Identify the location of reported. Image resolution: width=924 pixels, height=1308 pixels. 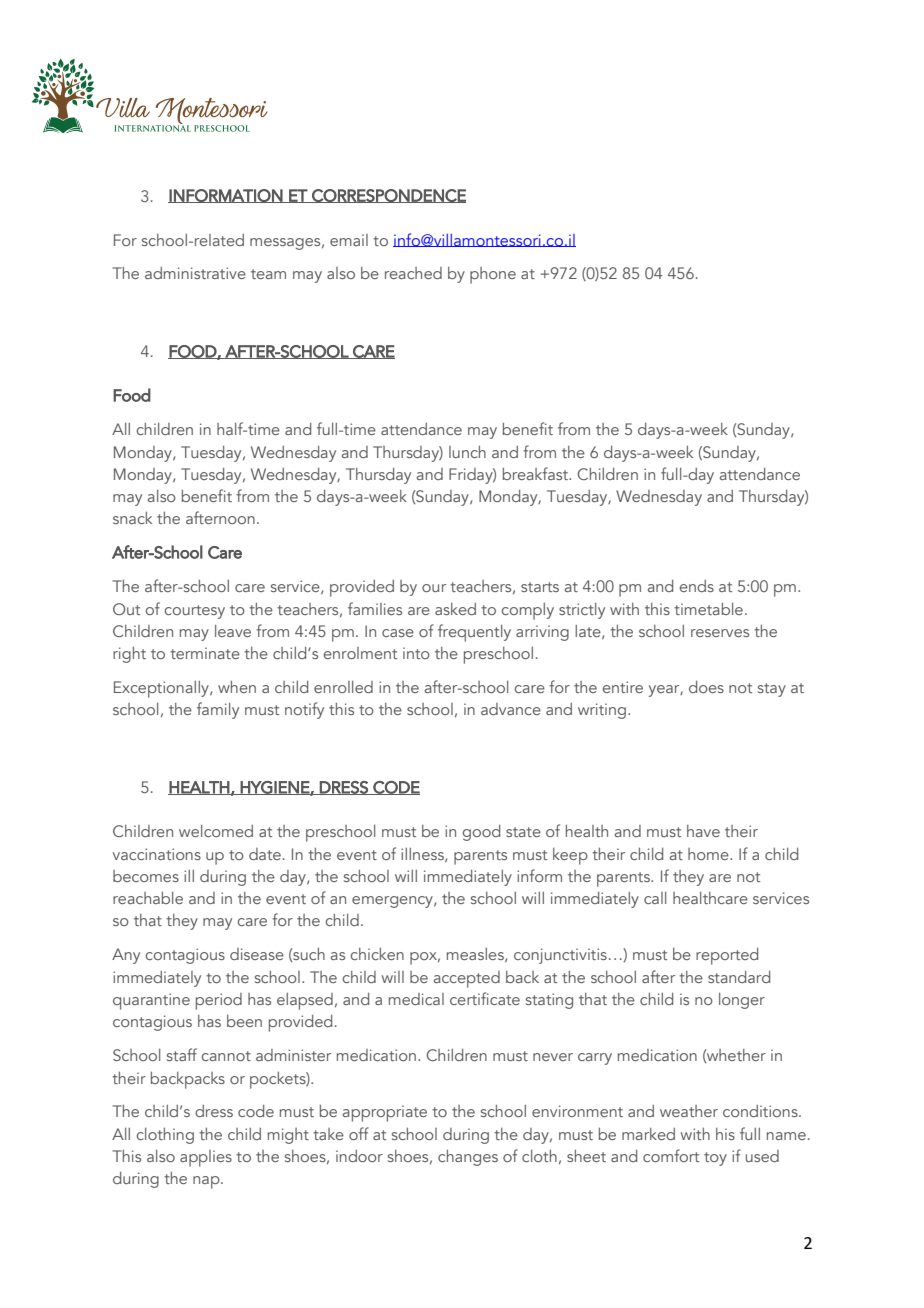
(727, 956).
